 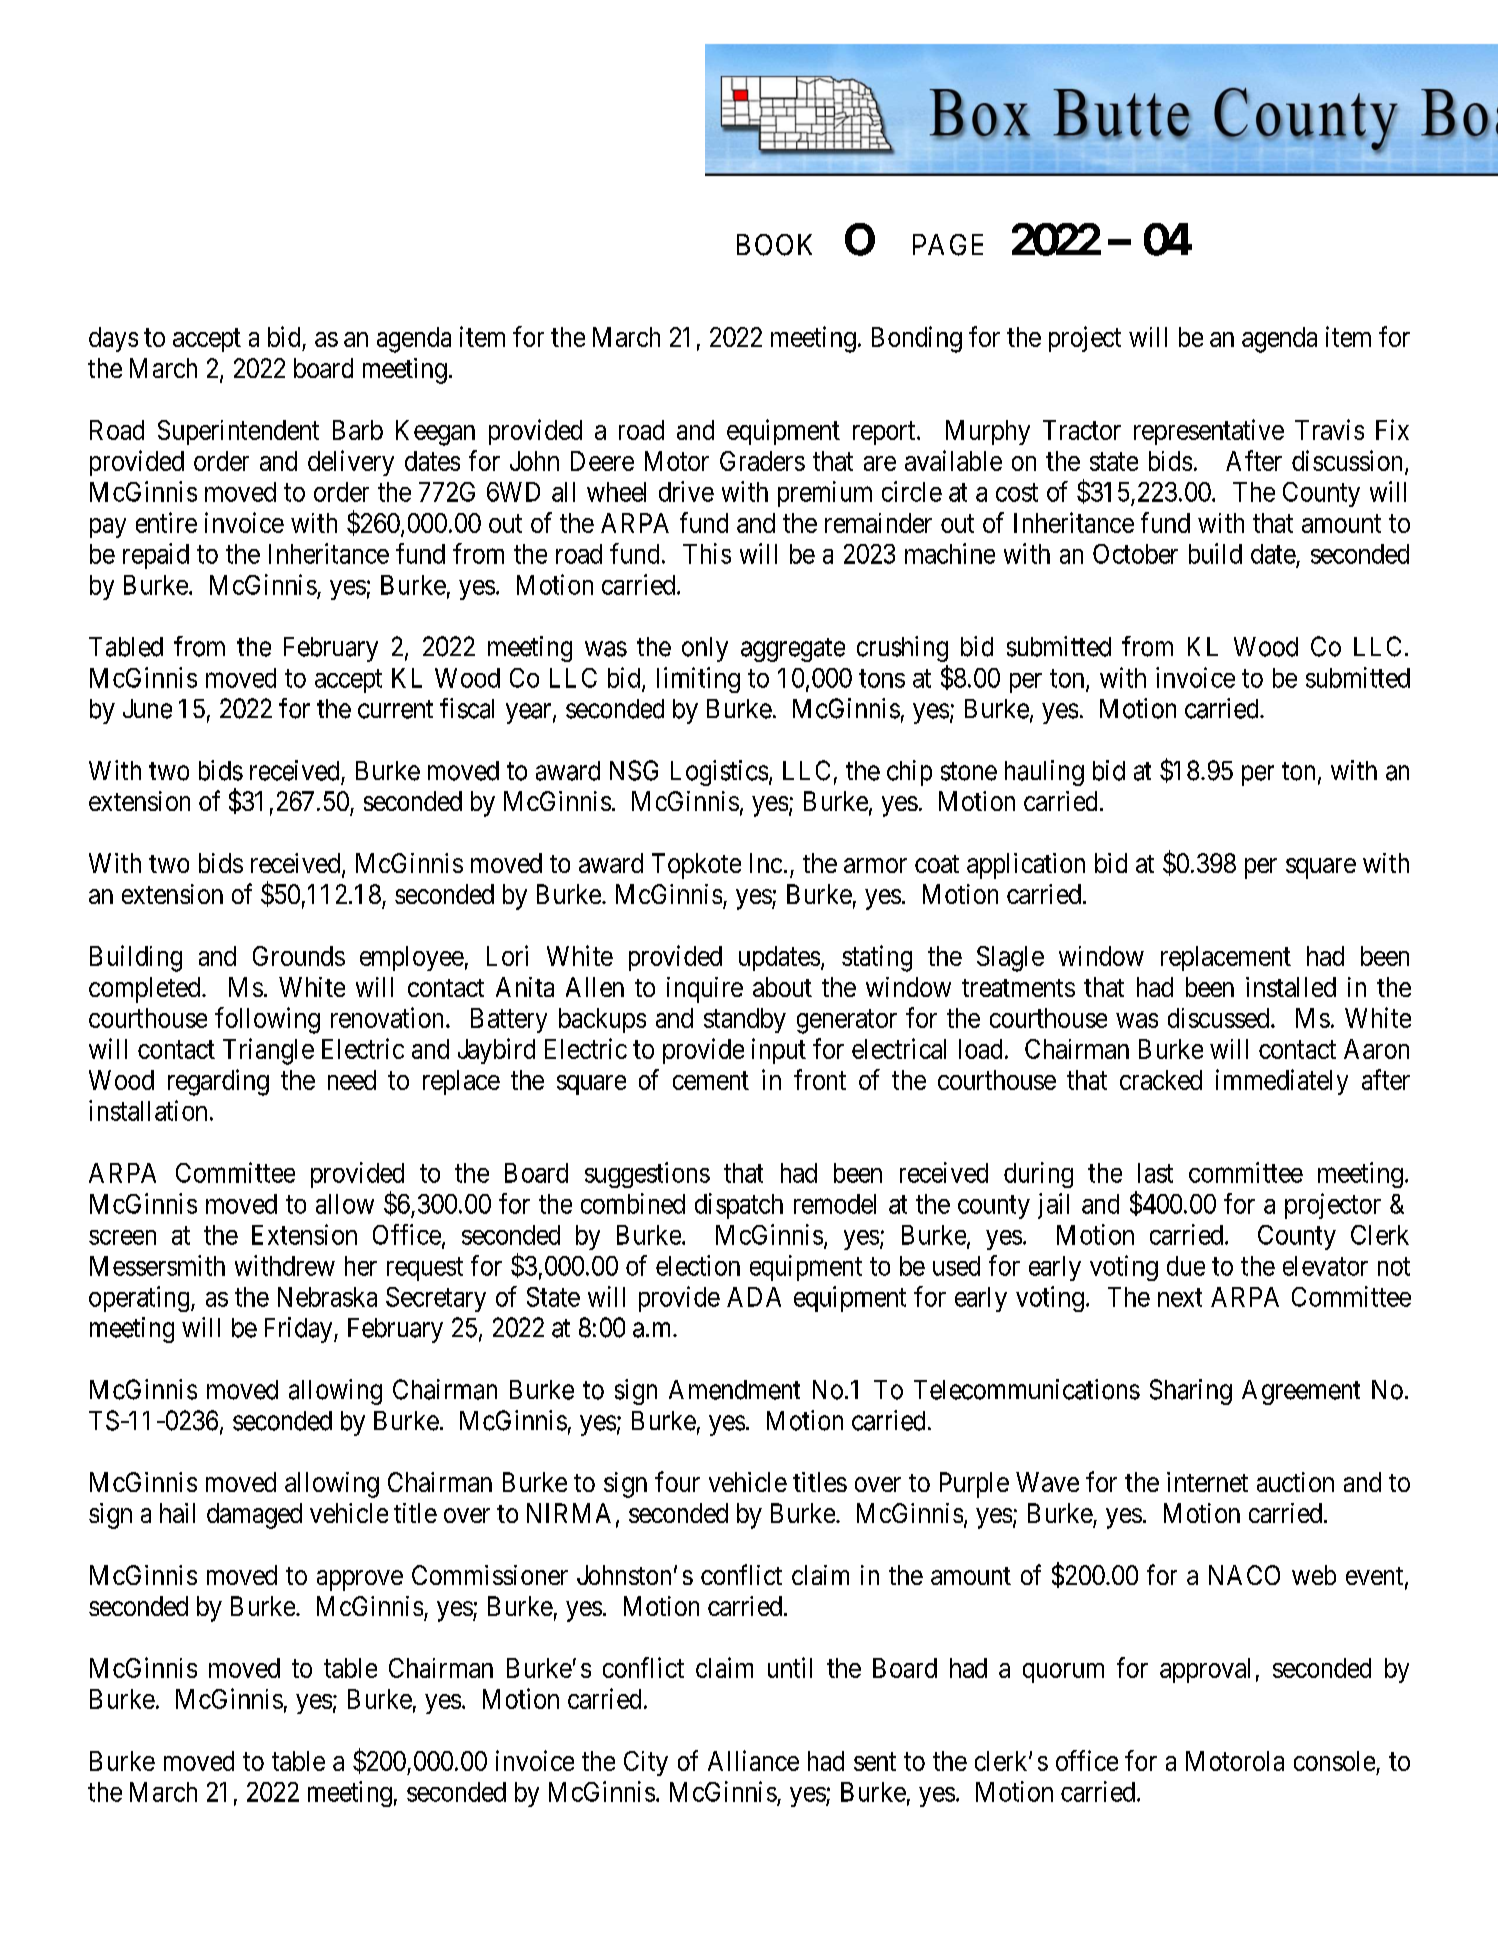 I want to click on days, so click(x=113, y=339).
